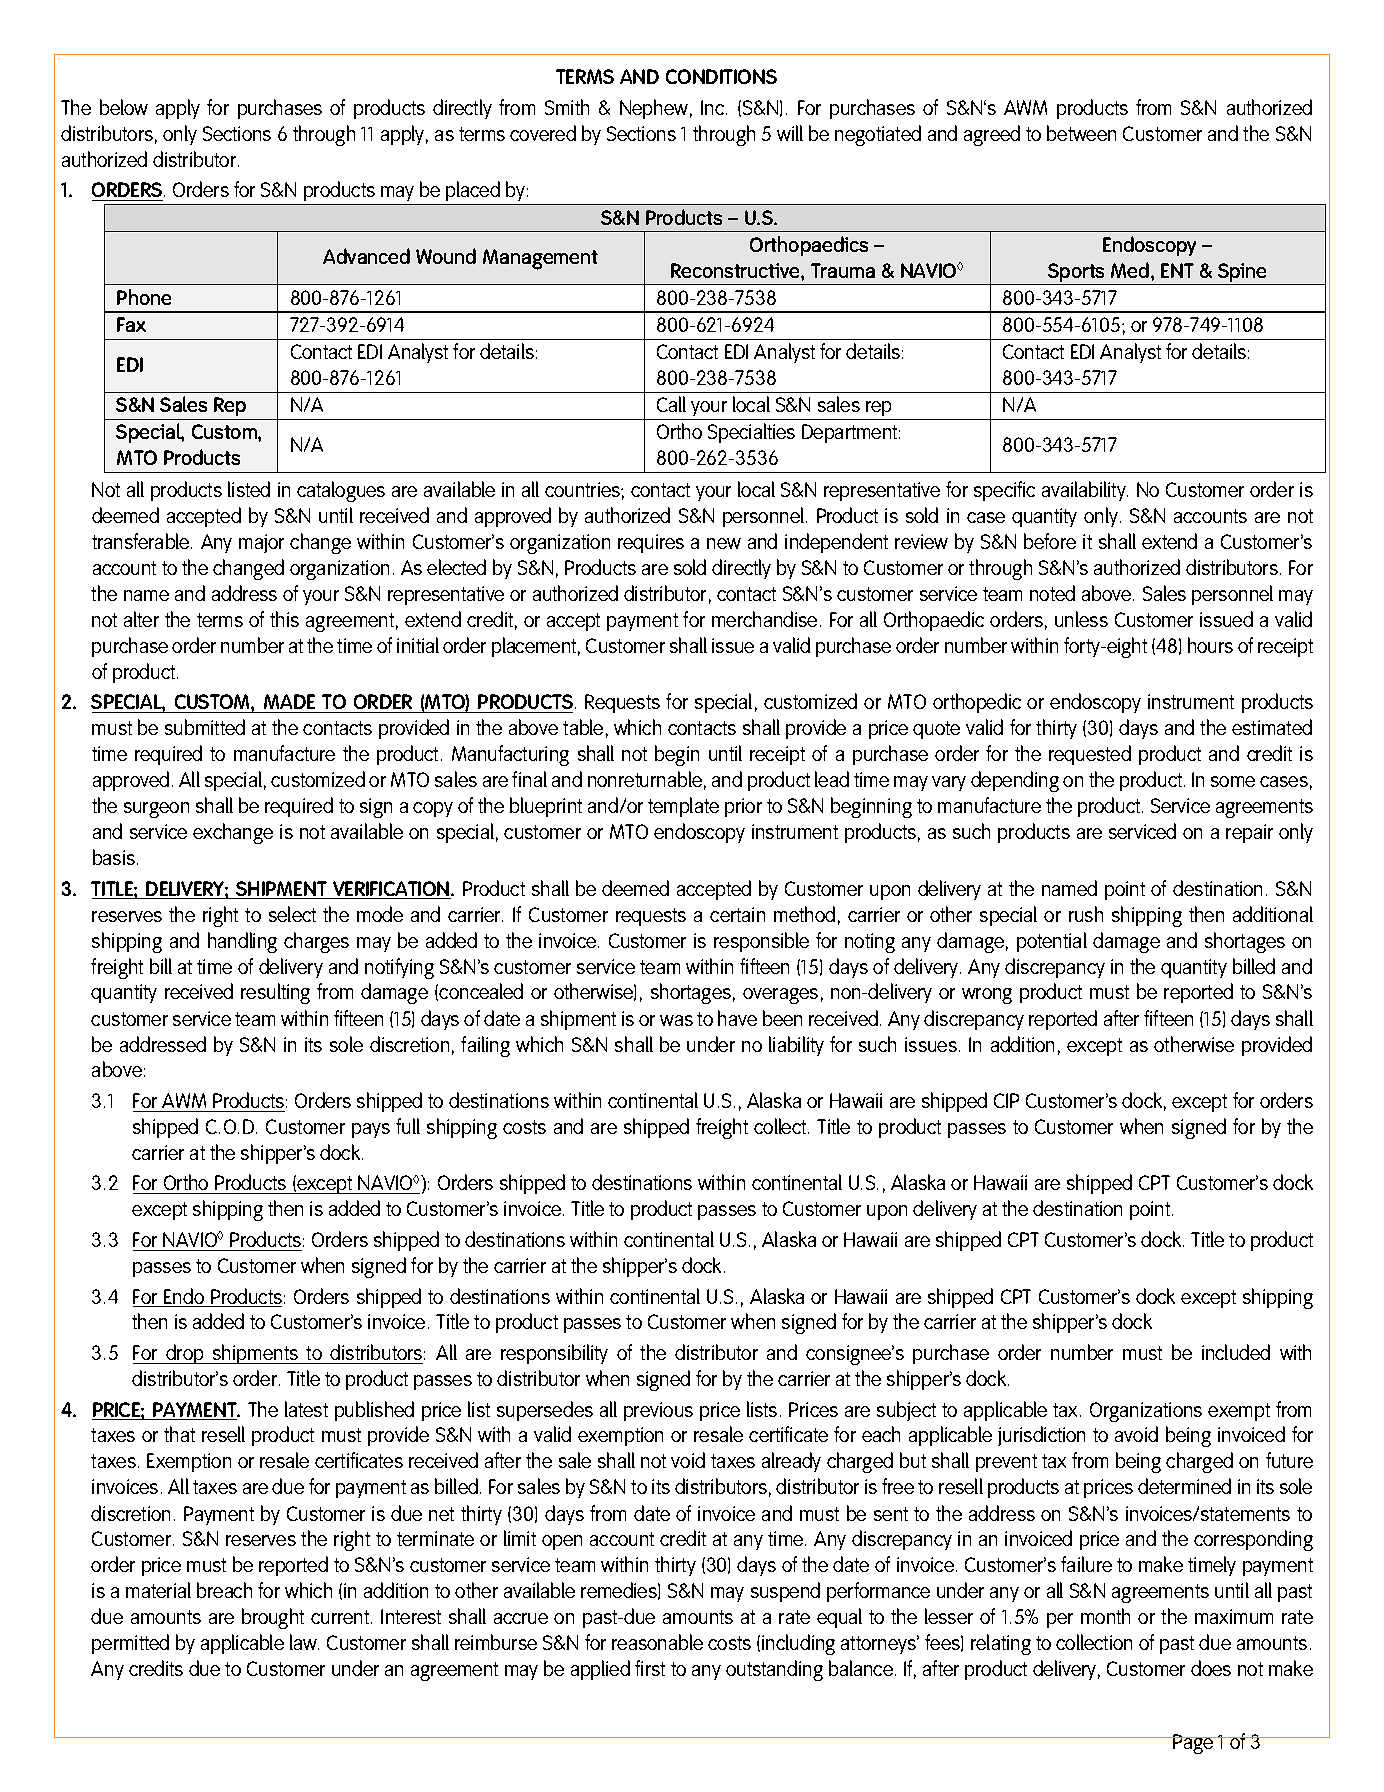  Describe the element at coordinates (721, 76) in the page. I see `CONDITIONS` at that location.
